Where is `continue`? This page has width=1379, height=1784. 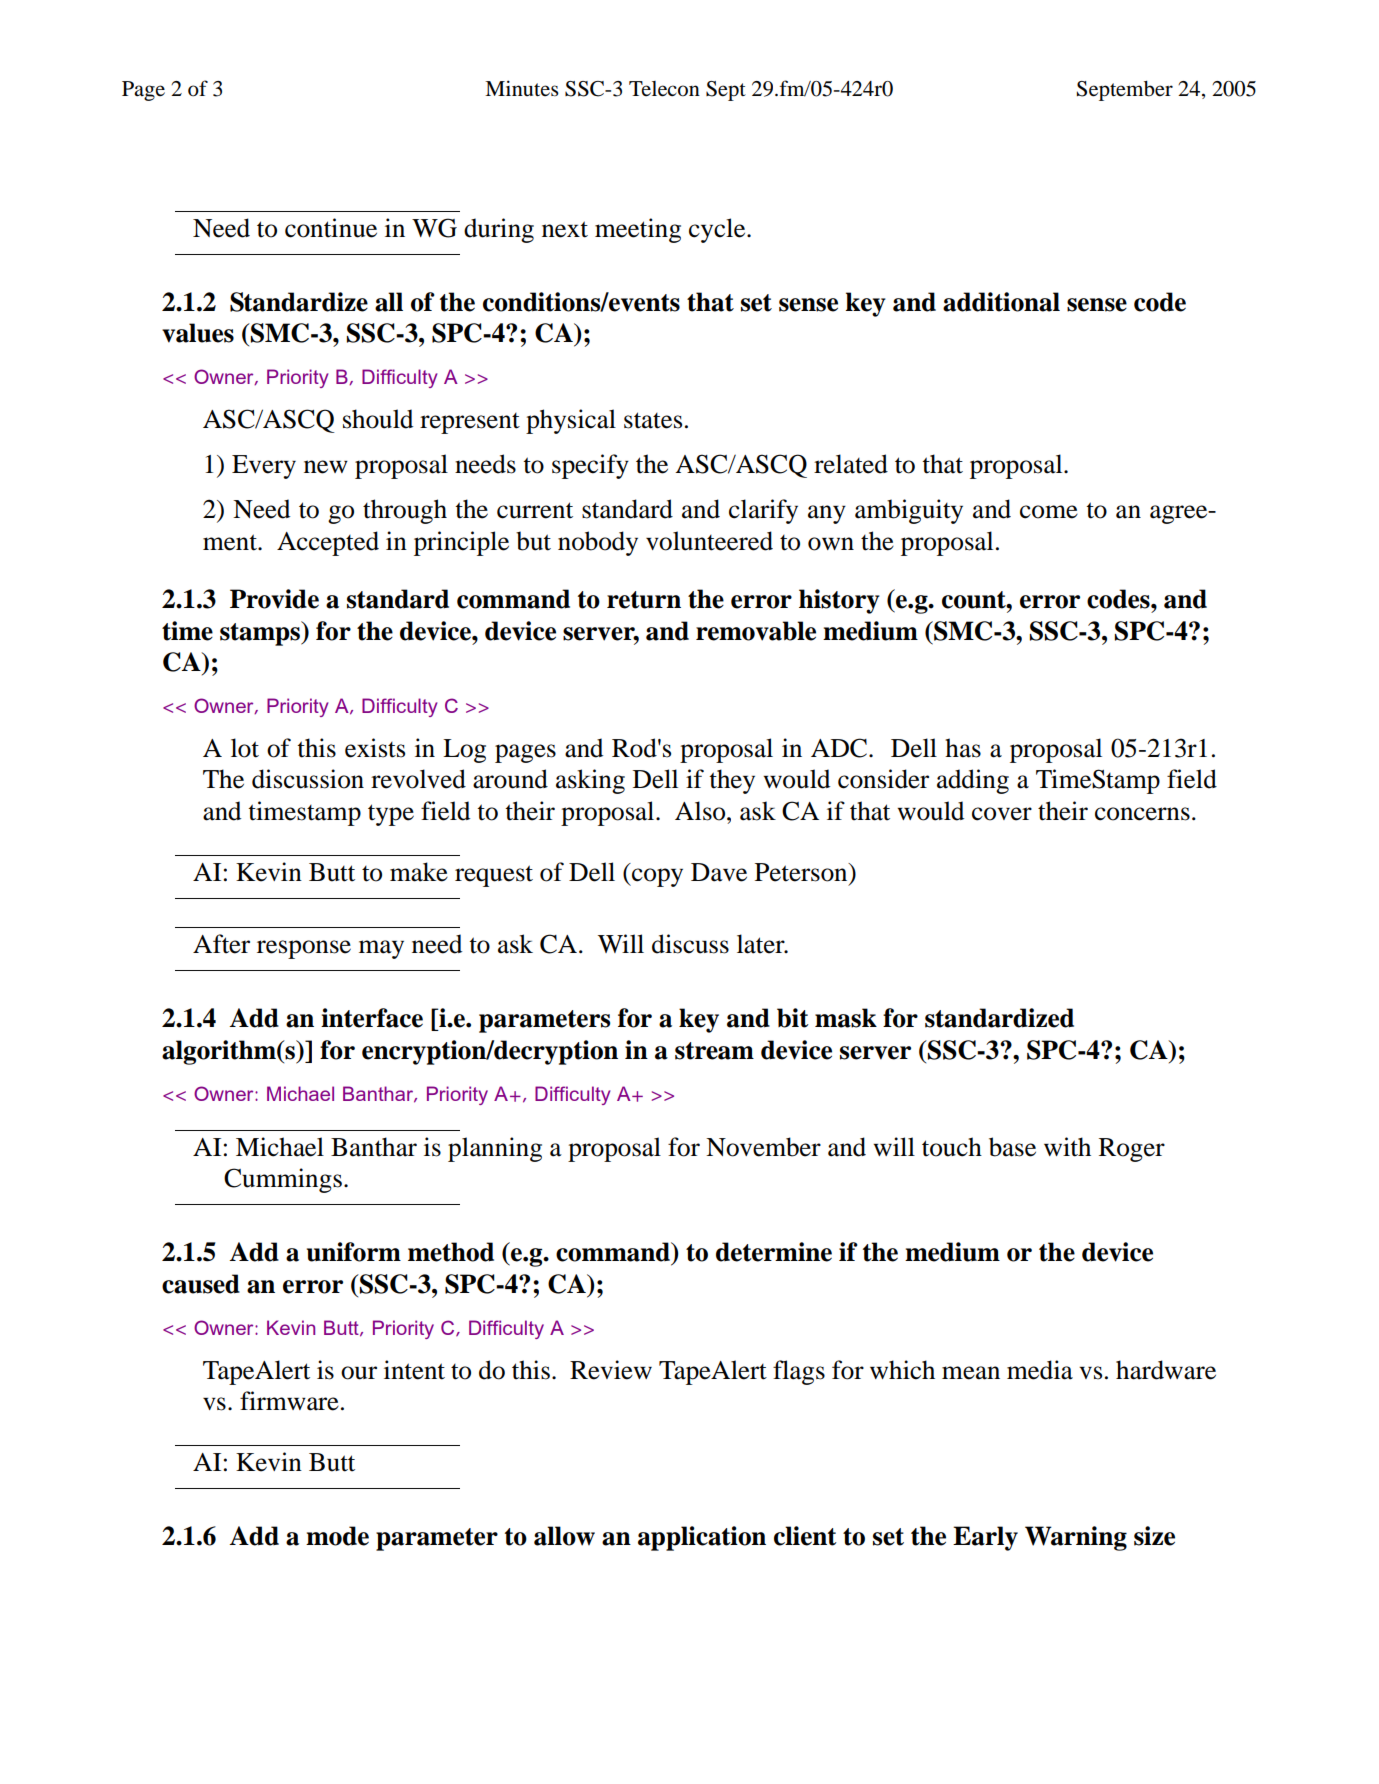
continue is located at coordinates (331, 228).
